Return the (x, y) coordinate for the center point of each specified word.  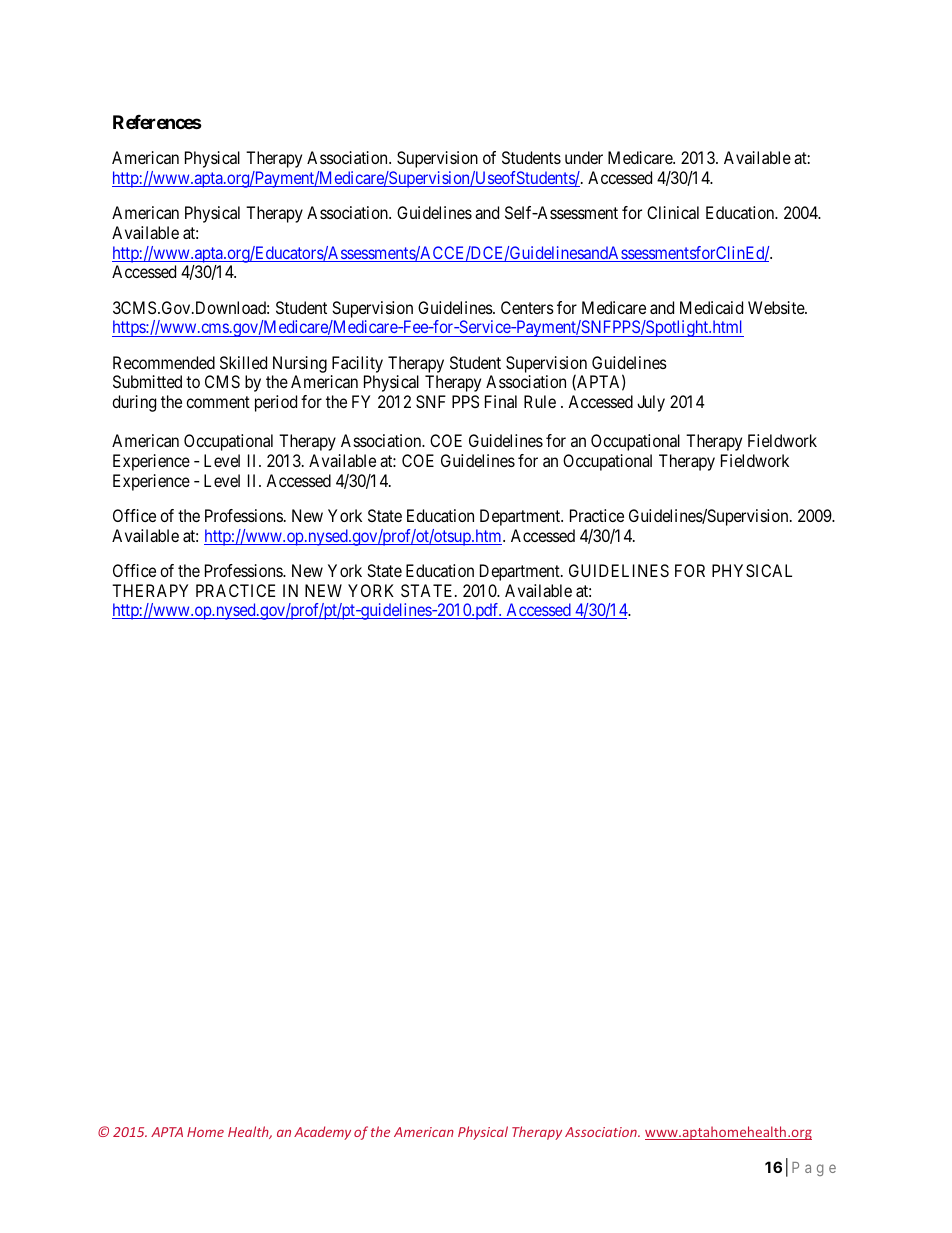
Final (501, 401)
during (134, 403)
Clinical (673, 212)
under (584, 157)
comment (218, 402)
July (651, 403)
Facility (357, 364)
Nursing (300, 364)
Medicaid (711, 307)
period (276, 403)
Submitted (147, 381)
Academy (322, 1133)
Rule (540, 401)
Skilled (243, 362)
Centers (527, 307)
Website (777, 307)
